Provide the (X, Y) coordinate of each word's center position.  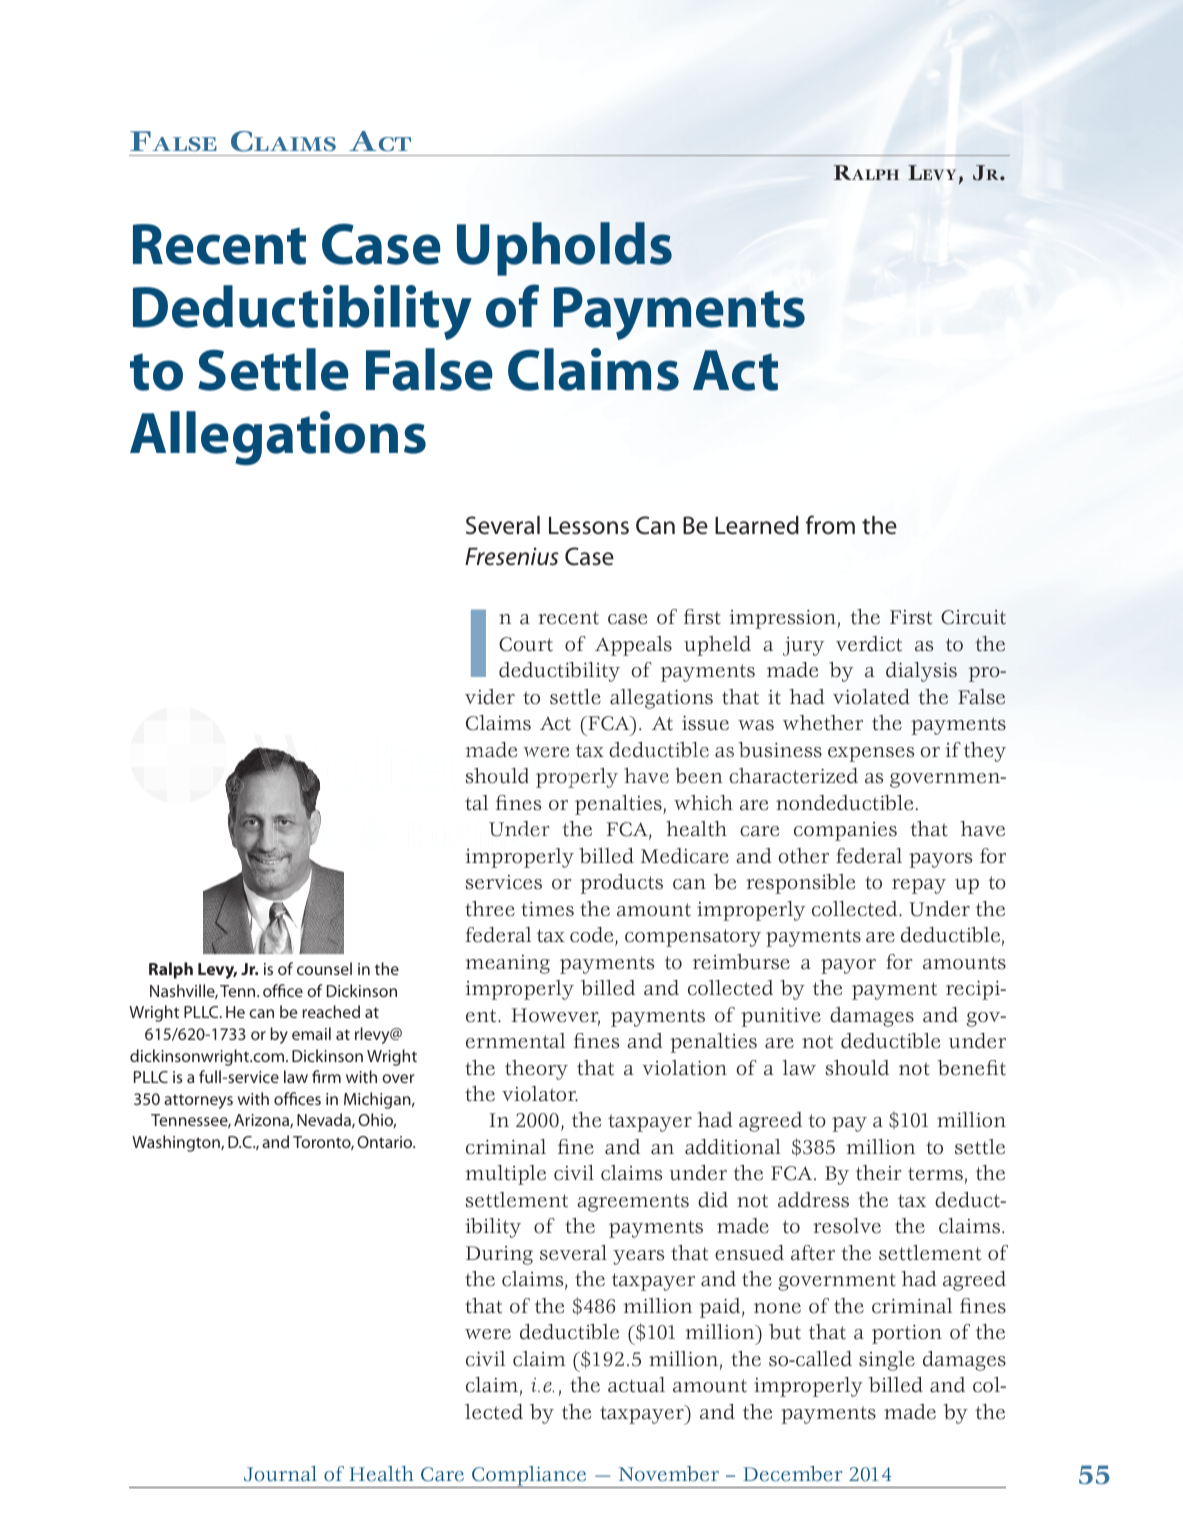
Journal (280, 1474)
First (911, 617)
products (621, 884)
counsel (324, 968)
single (887, 1361)
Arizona (262, 1121)
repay (919, 886)
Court (526, 644)
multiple (505, 1175)
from (830, 525)
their (878, 1173)
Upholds (564, 249)
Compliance (529, 1477)
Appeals (633, 646)
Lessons (589, 526)
